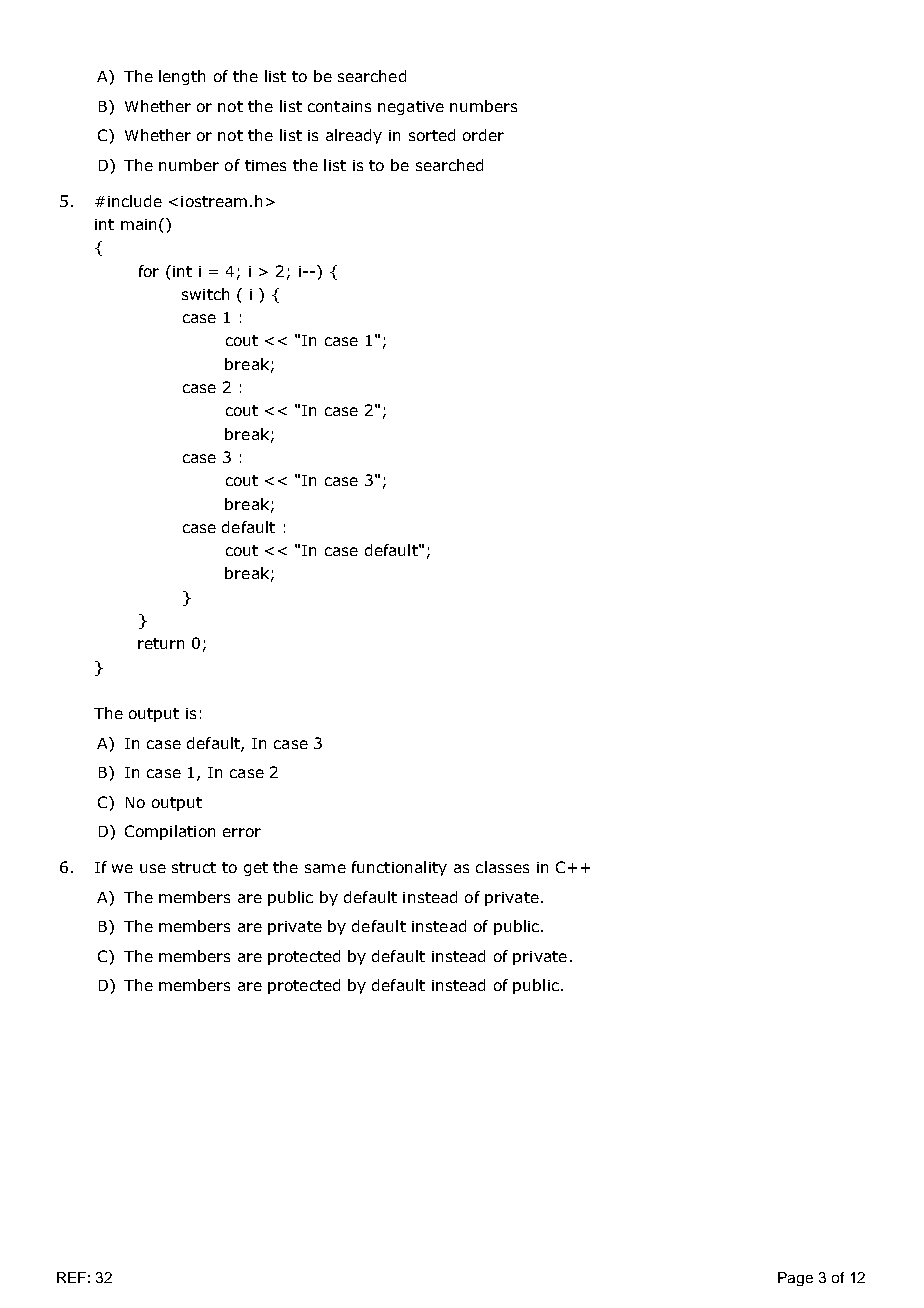 Image resolution: width=924 pixels, height=1308 pixels. I want to click on struct, so click(194, 867).
